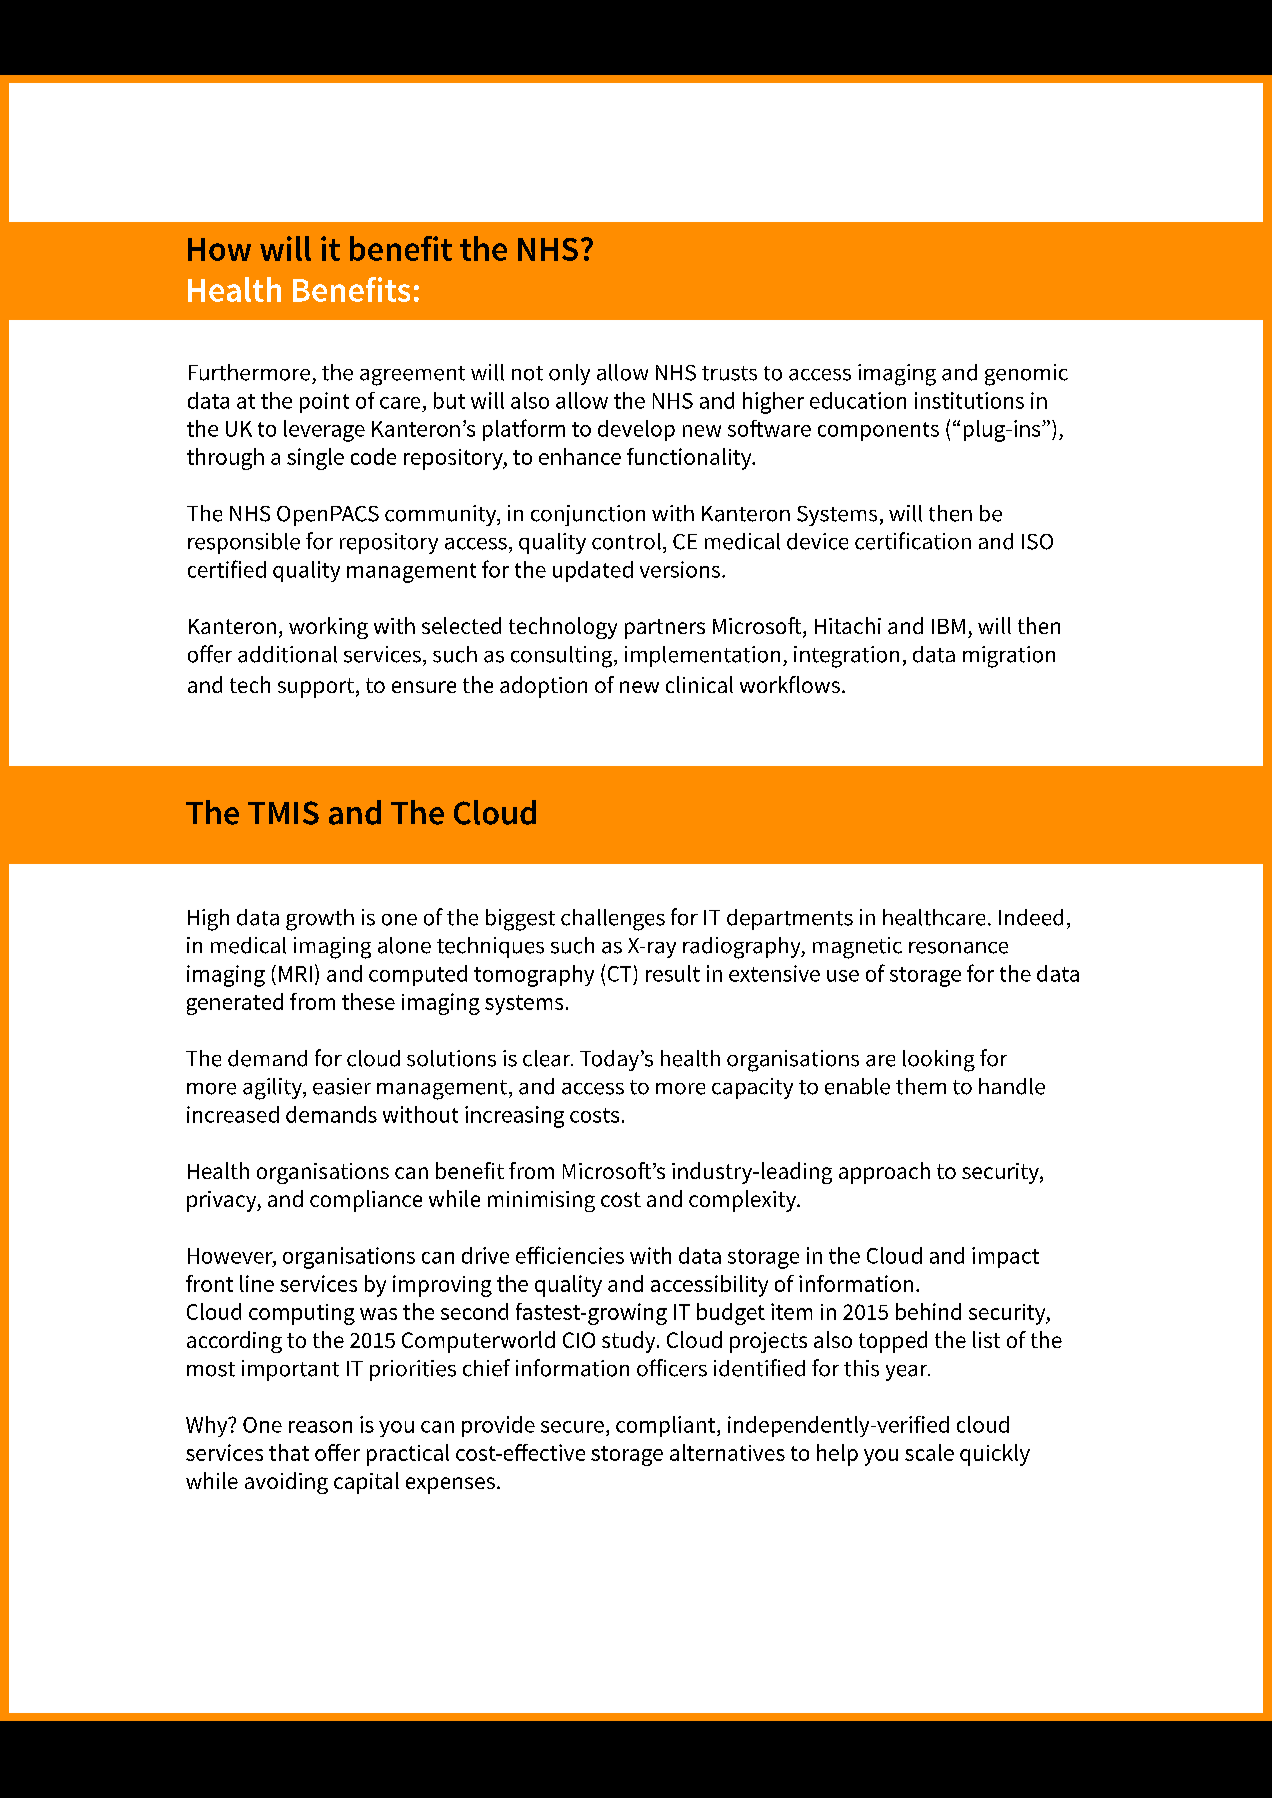 This document has height=1798, width=1272. What do you see at coordinates (636, 430) in the document?
I see `develop` at bounding box center [636, 430].
